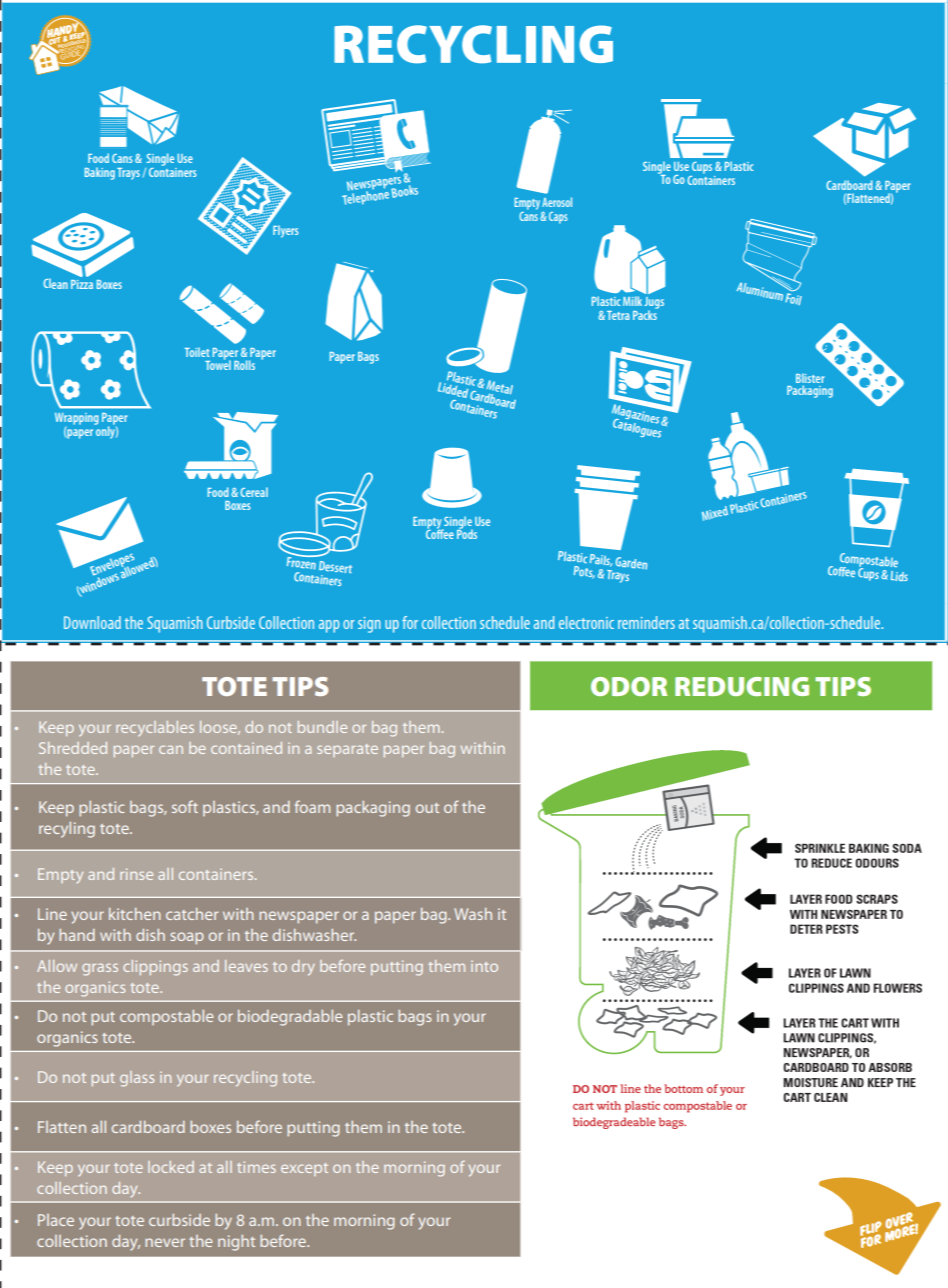  I want to click on into, so click(484, 966).
